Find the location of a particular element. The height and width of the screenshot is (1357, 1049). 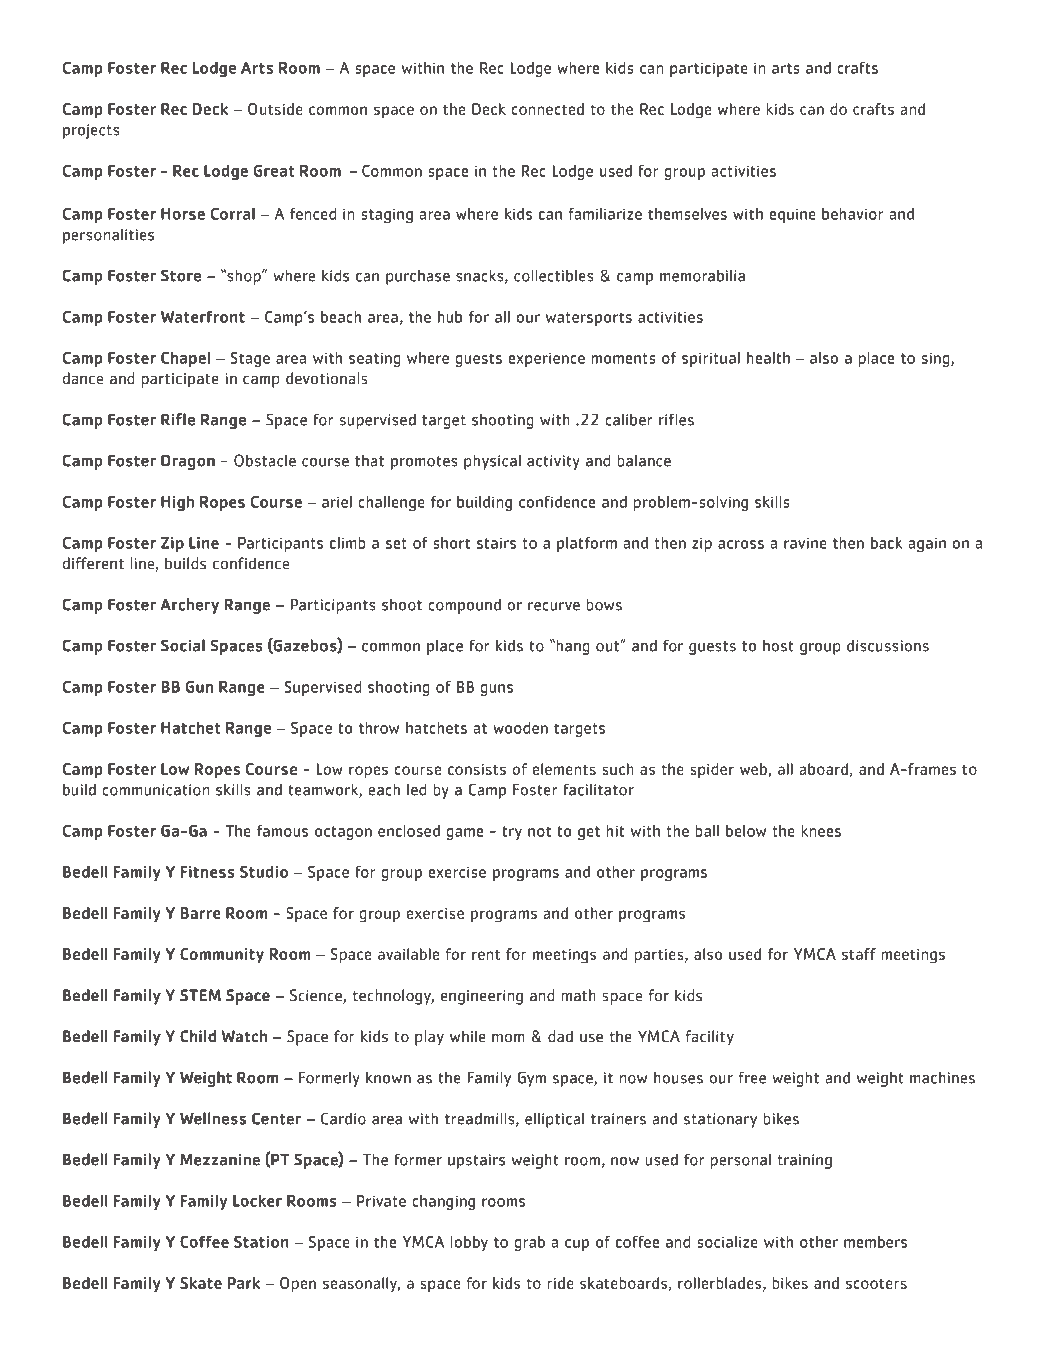

members is located at coordinates (875, 1242).
